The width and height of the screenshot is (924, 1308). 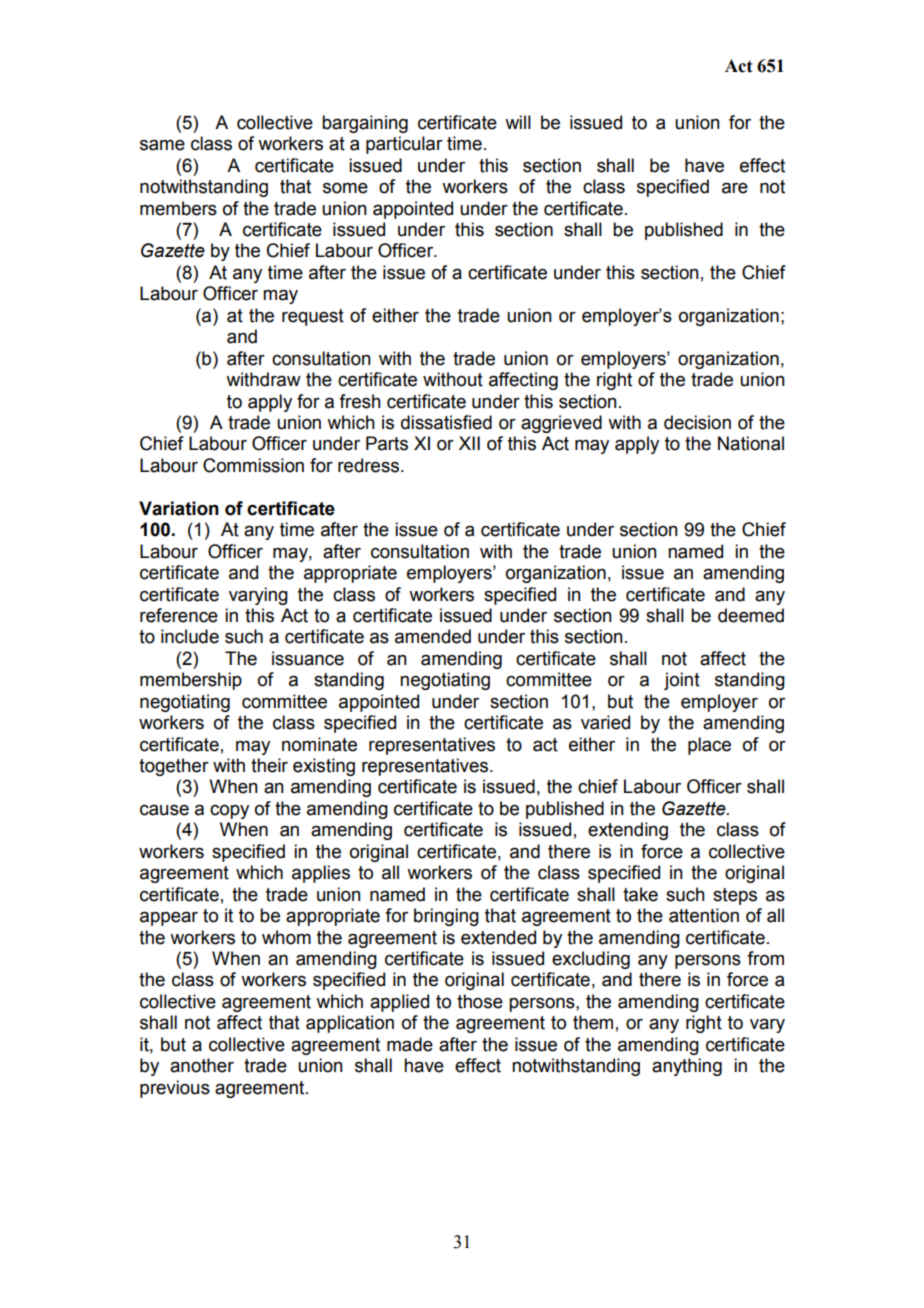 What do you see at coordinates (628, 831) in the screenshot?
I see `extending` at bounding box center [628, 831].
